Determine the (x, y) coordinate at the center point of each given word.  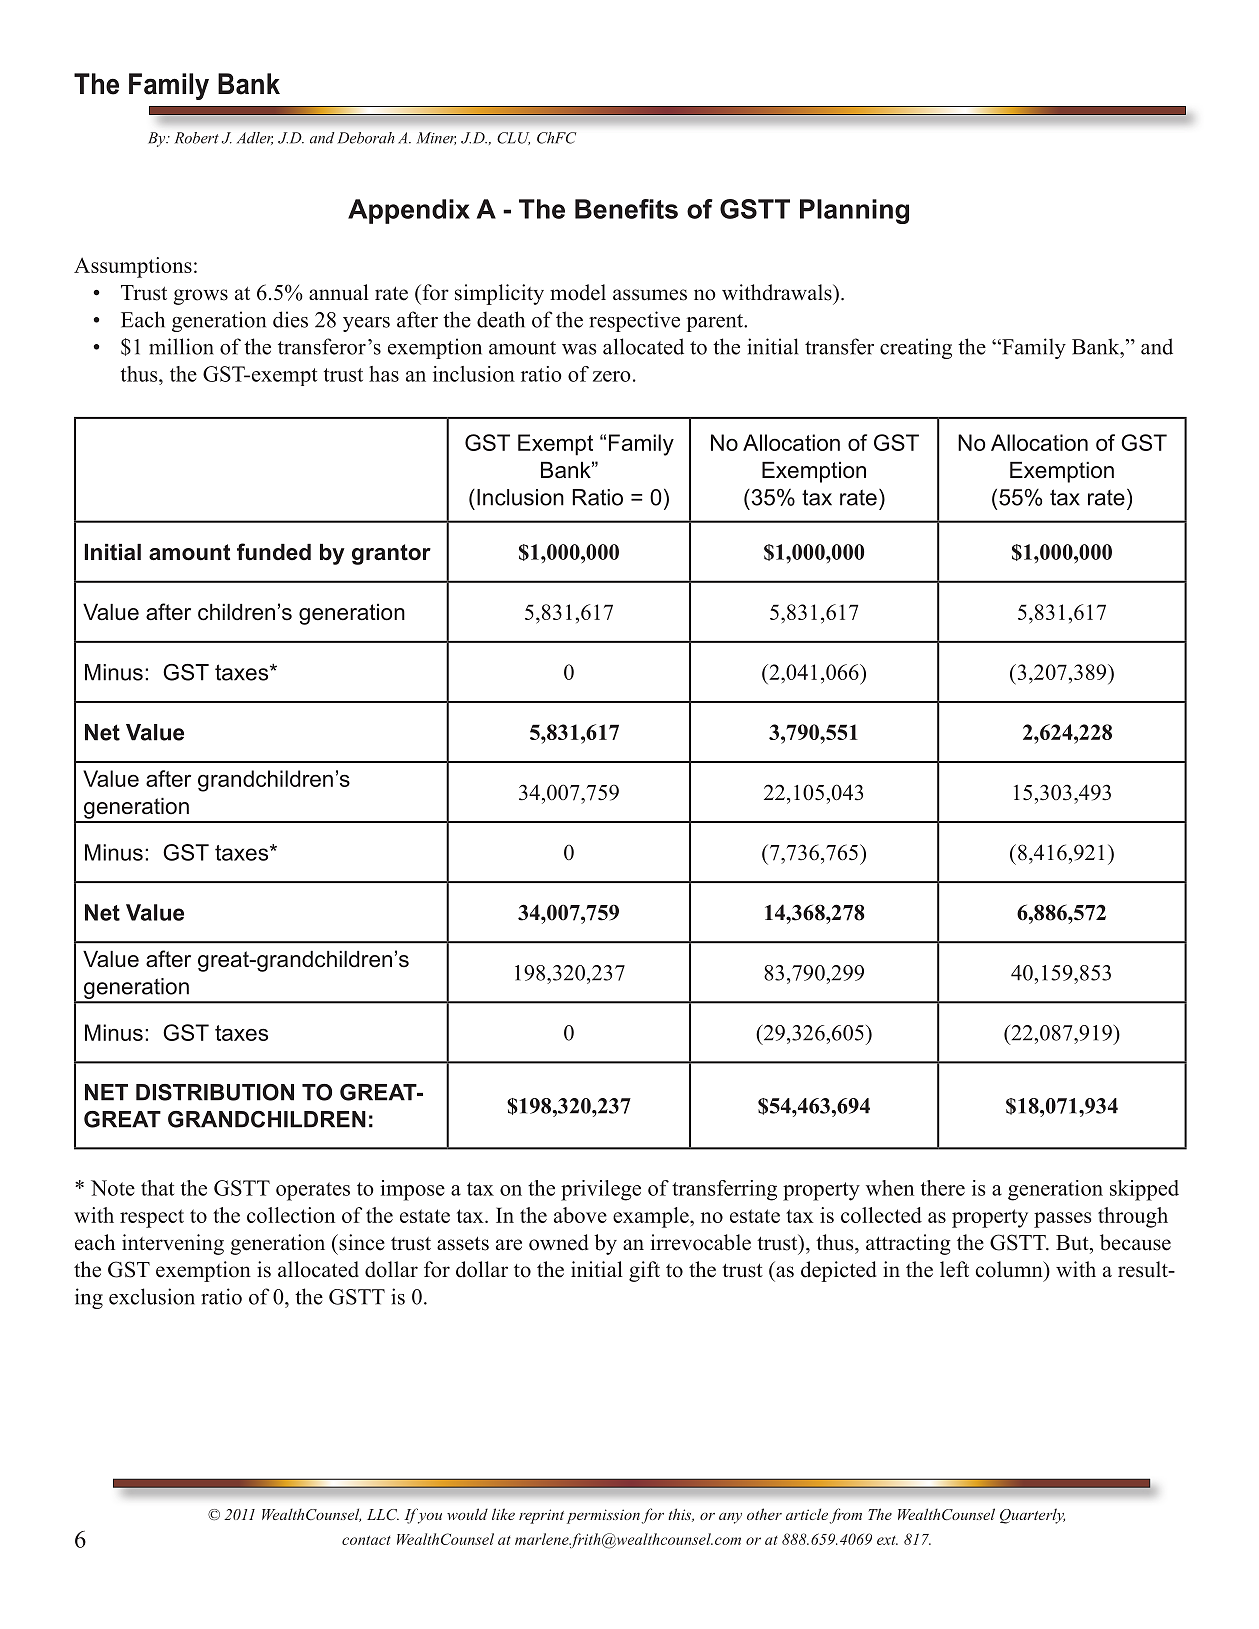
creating (916, 348)
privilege (601, 1190)
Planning (854, 211)
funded (274, 552)
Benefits (626, 209)
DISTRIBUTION (215, 1092)
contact (366, 1540)
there (943, 1188)
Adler (255, 138)
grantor (391, 554)
